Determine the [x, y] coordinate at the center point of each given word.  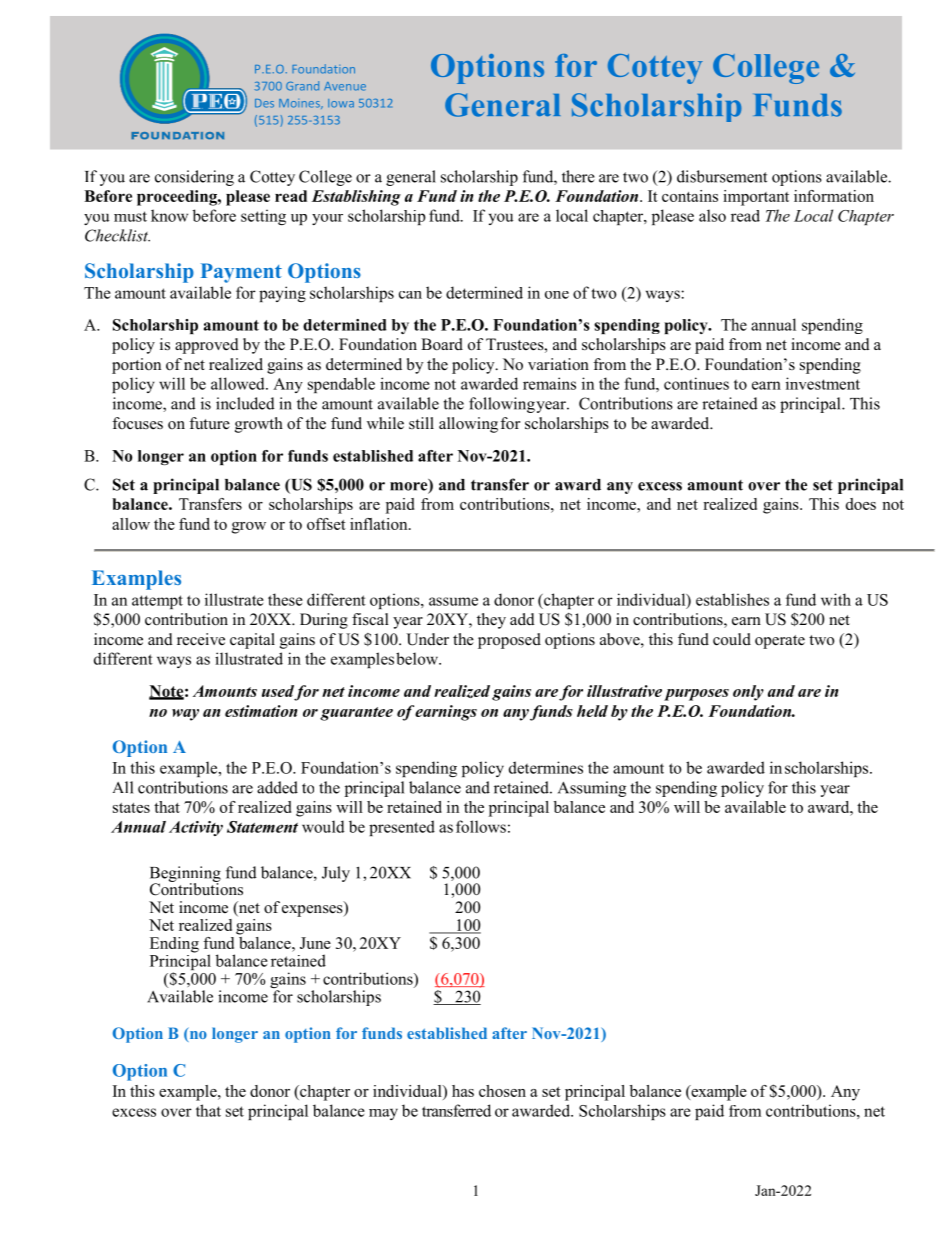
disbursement [722, 176]
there [578, 176]
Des [264, 103]
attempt [157, 602]
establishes [732, 599]
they [491, 621]
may [383, 1114]
